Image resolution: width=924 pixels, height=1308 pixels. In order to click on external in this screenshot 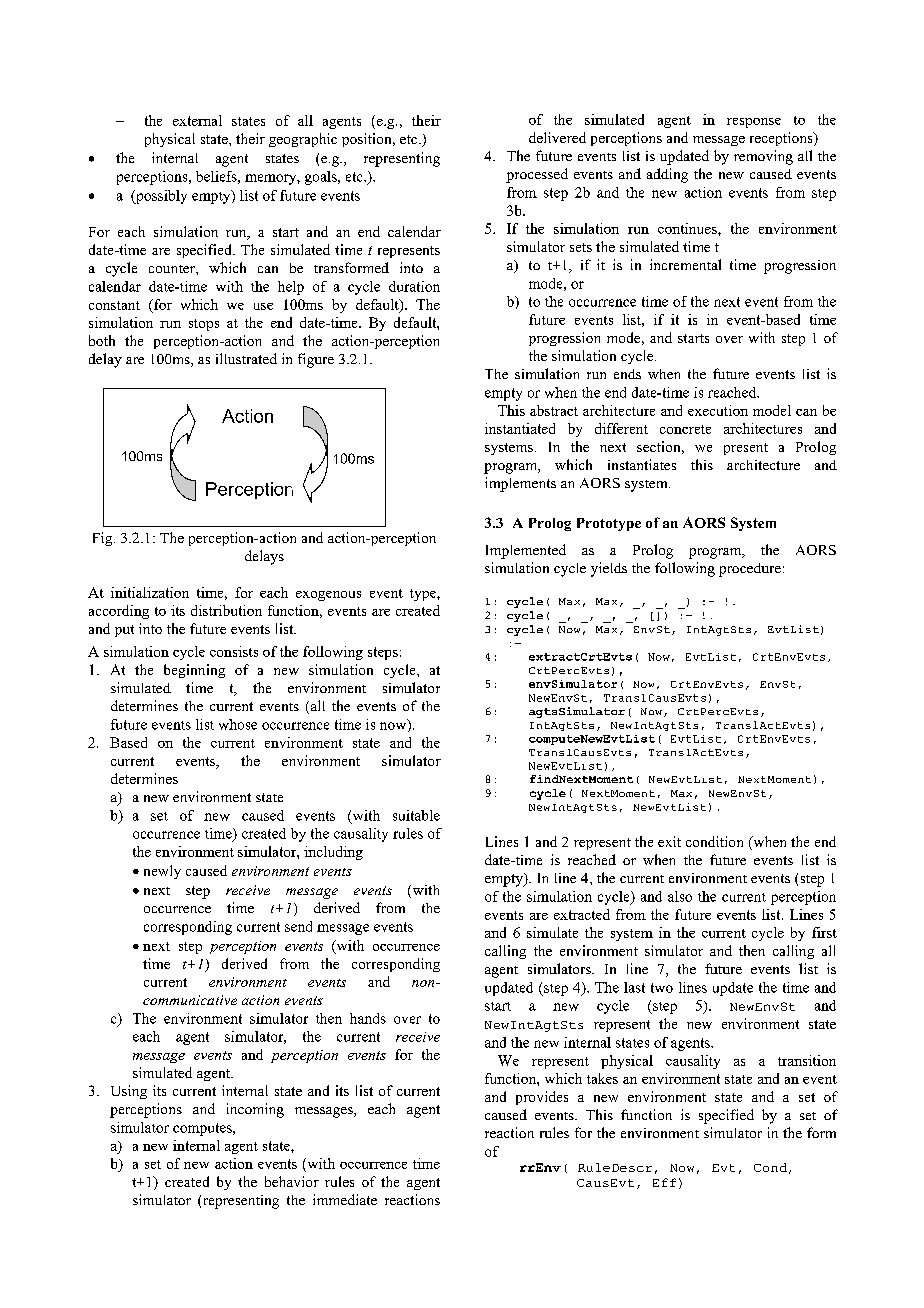, I will do `click(197, 120)`.
